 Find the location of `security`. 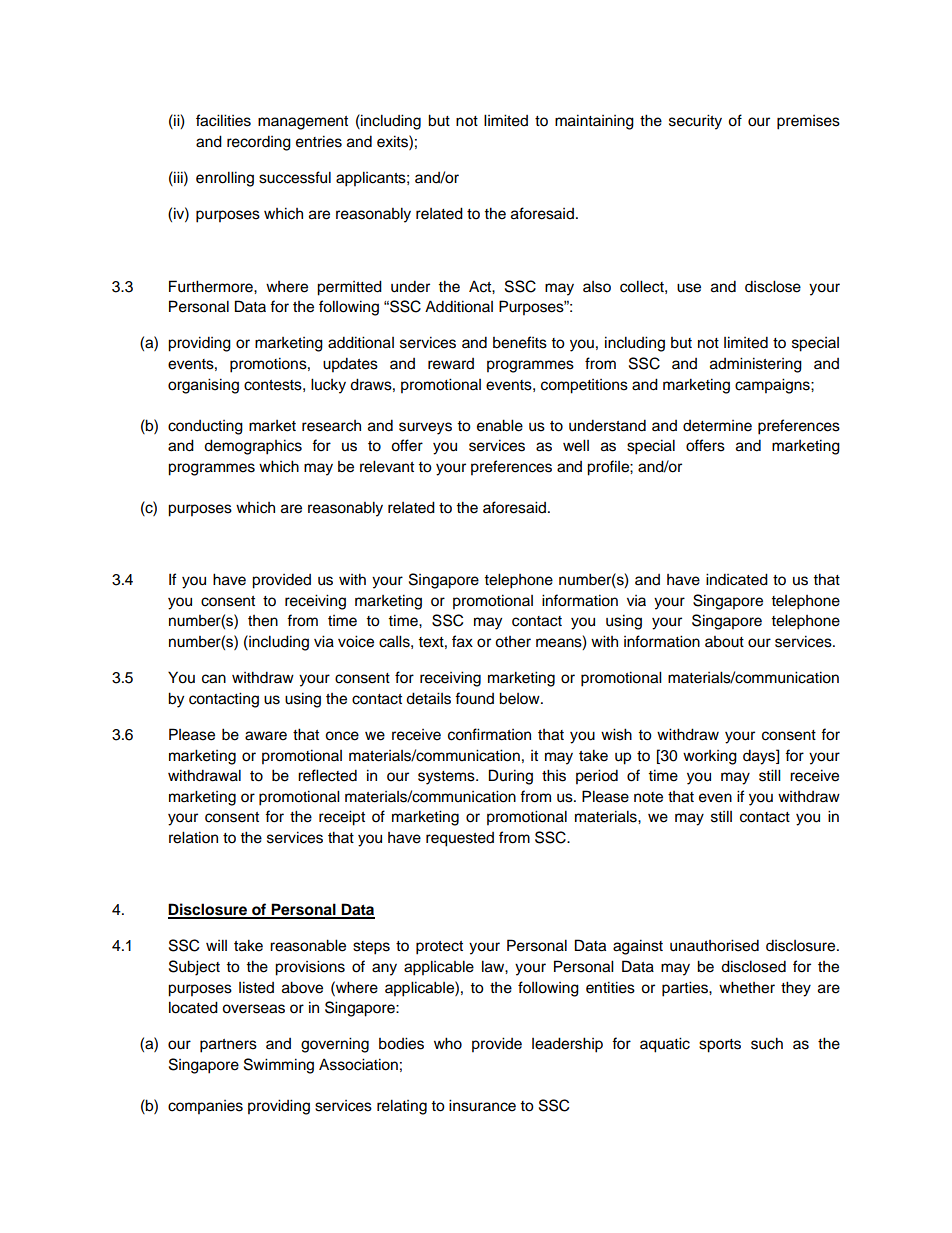

security is located at coordinates (695, 122).
